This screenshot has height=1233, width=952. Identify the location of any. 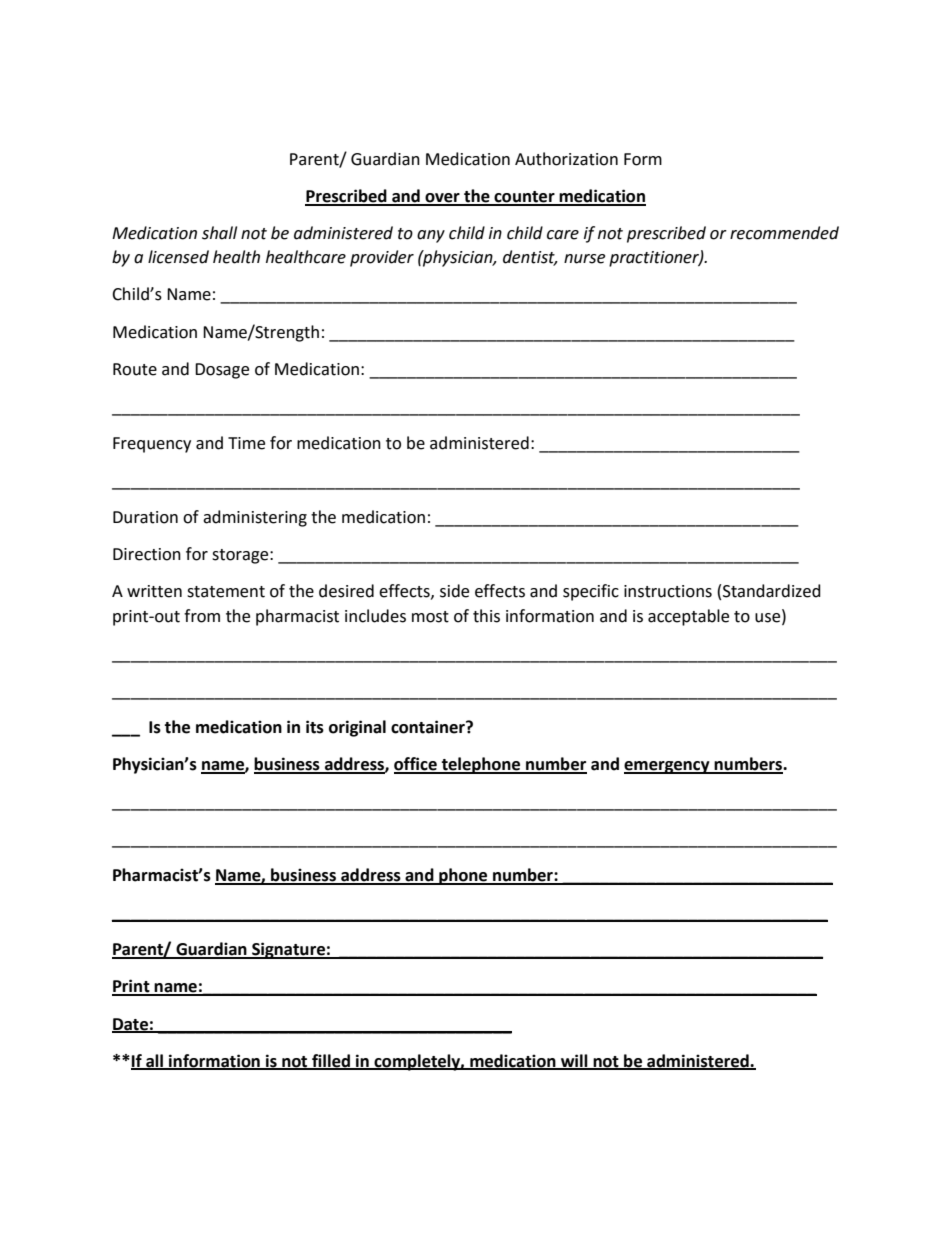
(431, 236).
